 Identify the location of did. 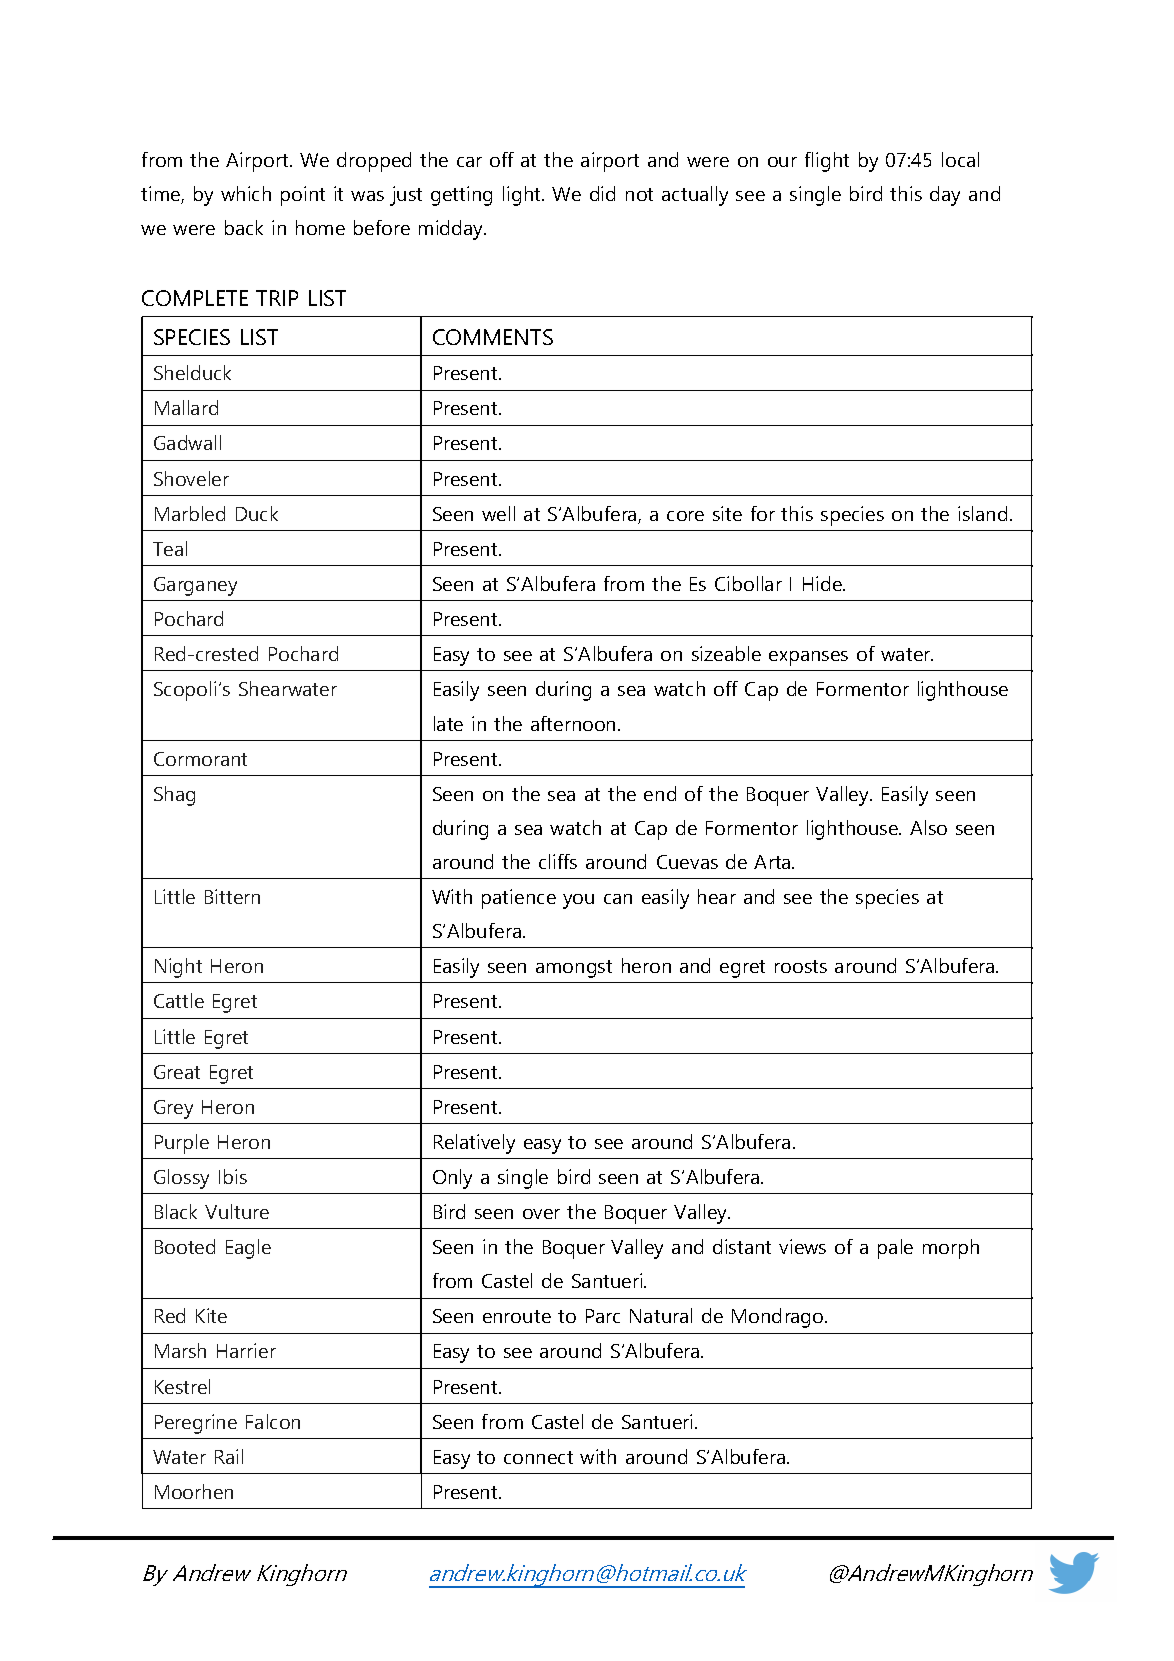
(602, 193).
